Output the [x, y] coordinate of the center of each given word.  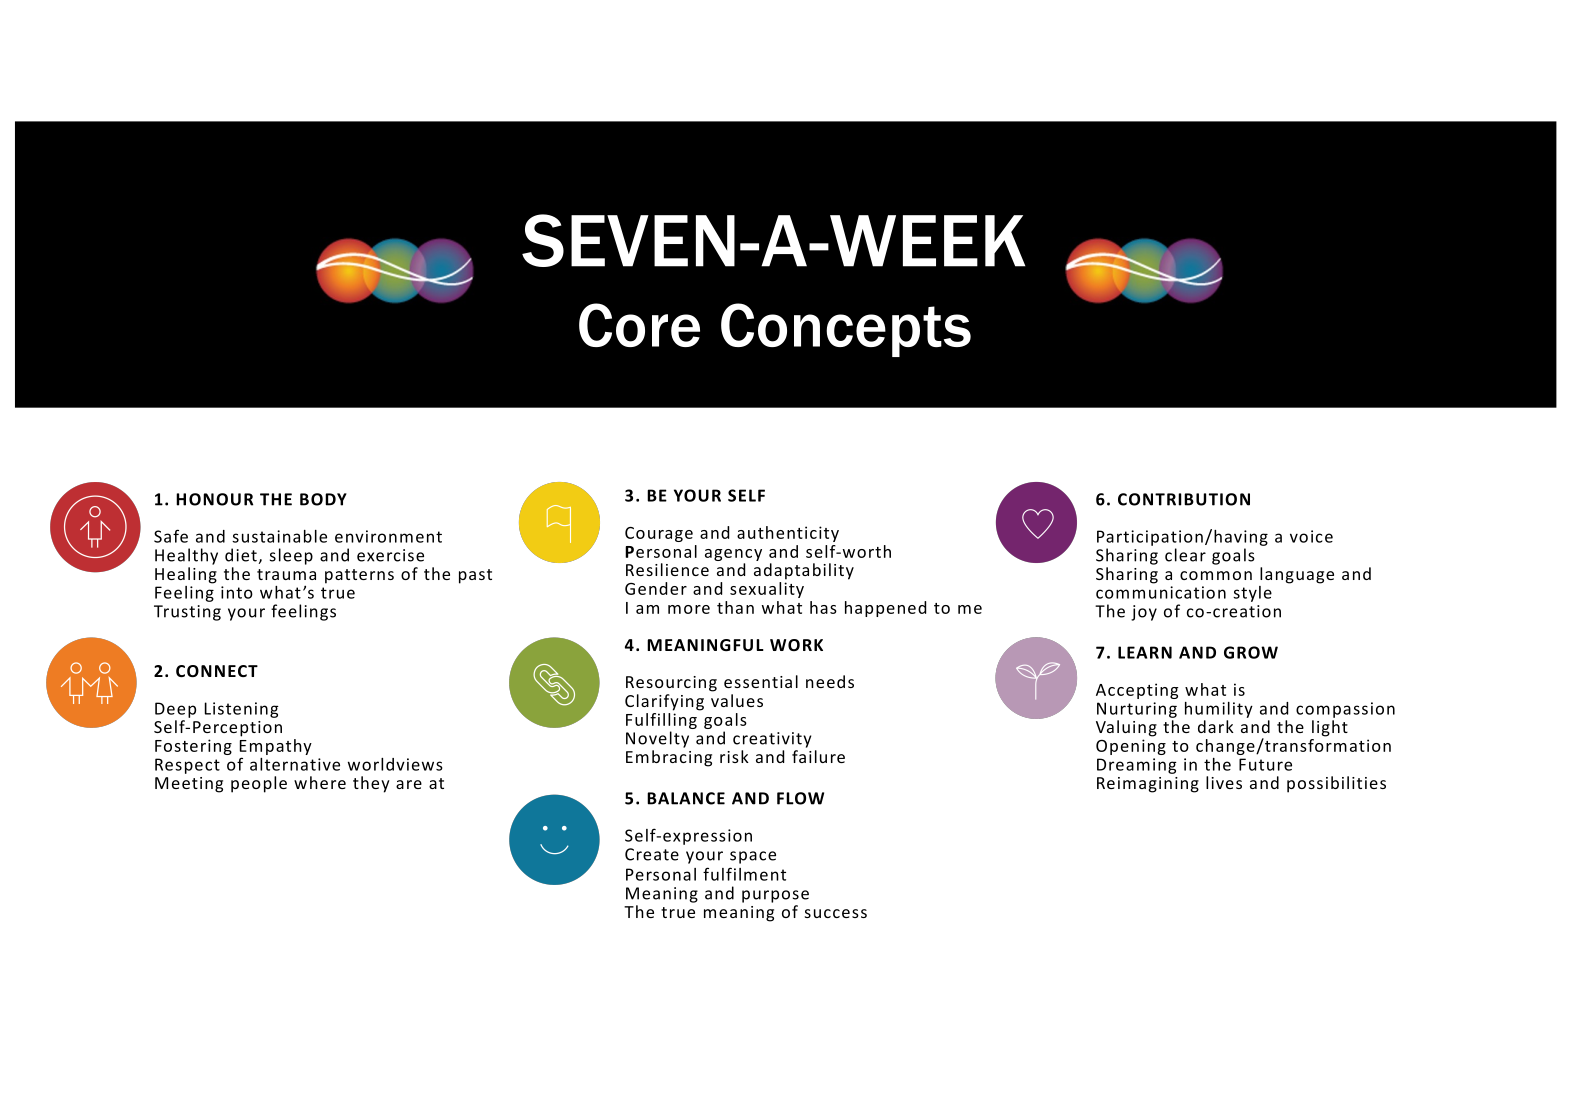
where [320, 782]
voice [1311, 536]
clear [1185, 555]
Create [652, 854]
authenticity [788, 534]
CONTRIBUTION [1184, 499]
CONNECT [217, 671]
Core [639, 325]
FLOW [800, 798]
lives [1224, 782]
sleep [291, 556]
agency [733, 555]
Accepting [1137, 691]
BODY [323, 499]
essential [761, 681]
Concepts [846, 330]
